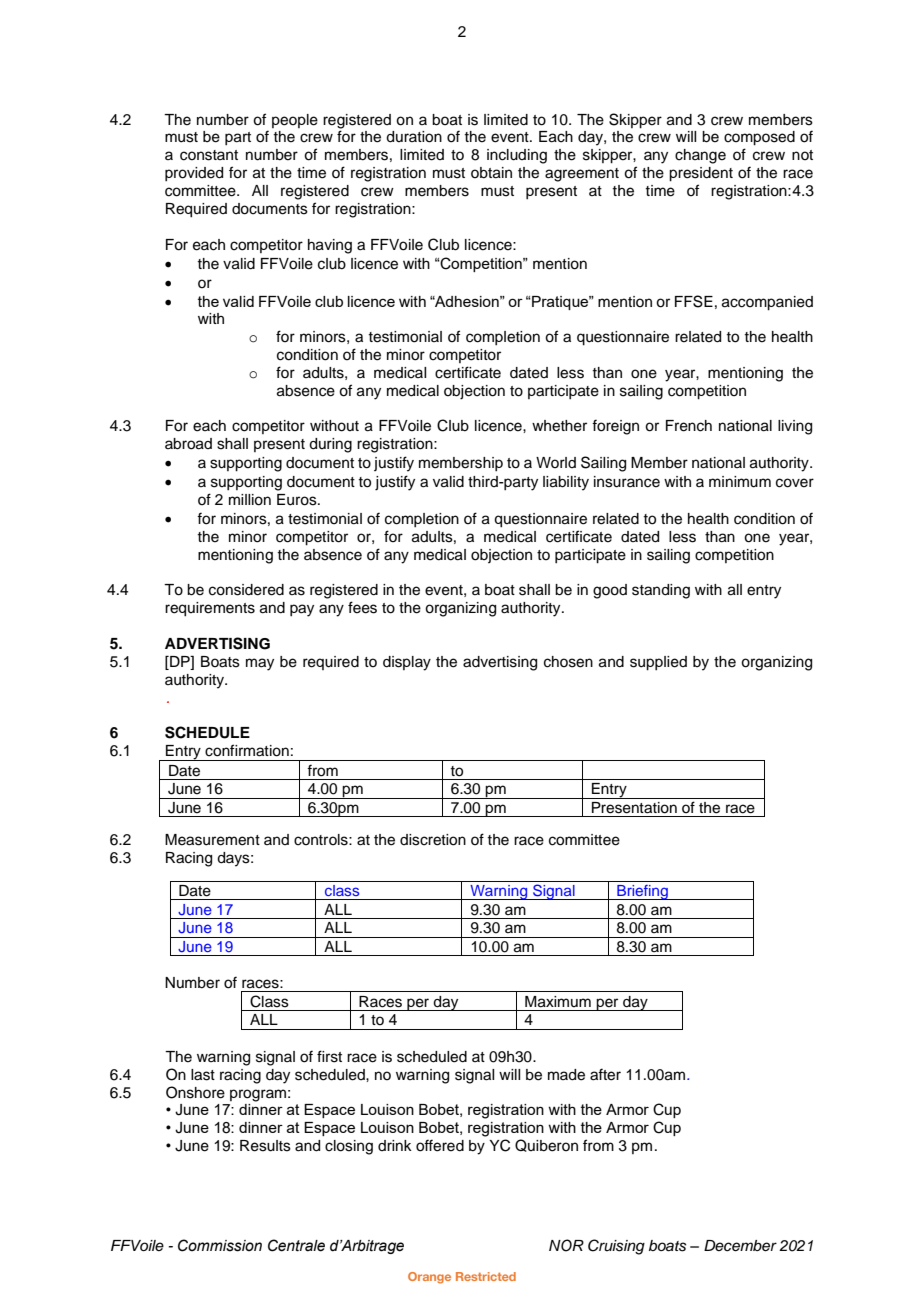 The height and width of the page is (1308, 924). Describe the element at coordinates (568, 662) in the page. I see `chosen` at that location.
